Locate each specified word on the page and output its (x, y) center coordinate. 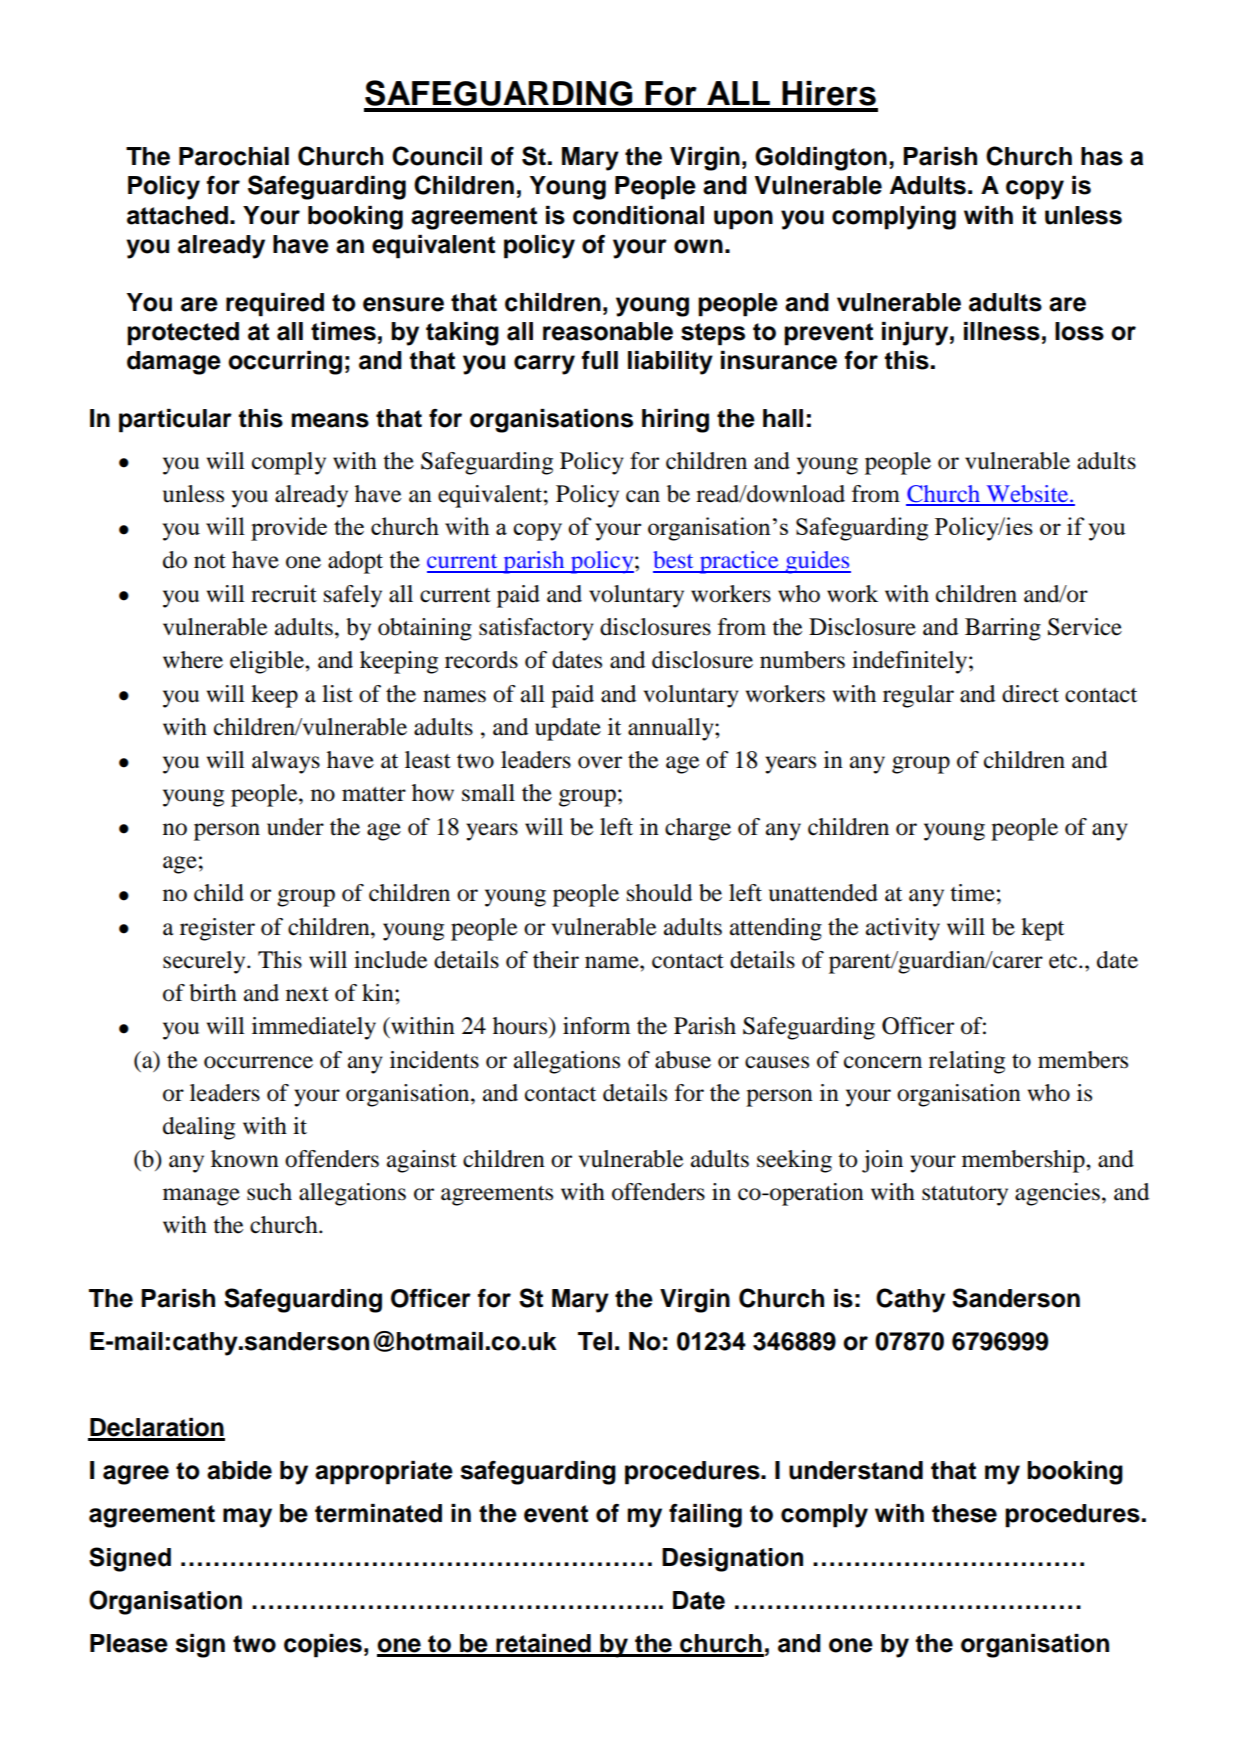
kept (1042, 929)
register (217, 929)
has (1102, 156)
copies (323, 1646)
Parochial (234, 156)
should (659, 893)
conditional (638, 215)
